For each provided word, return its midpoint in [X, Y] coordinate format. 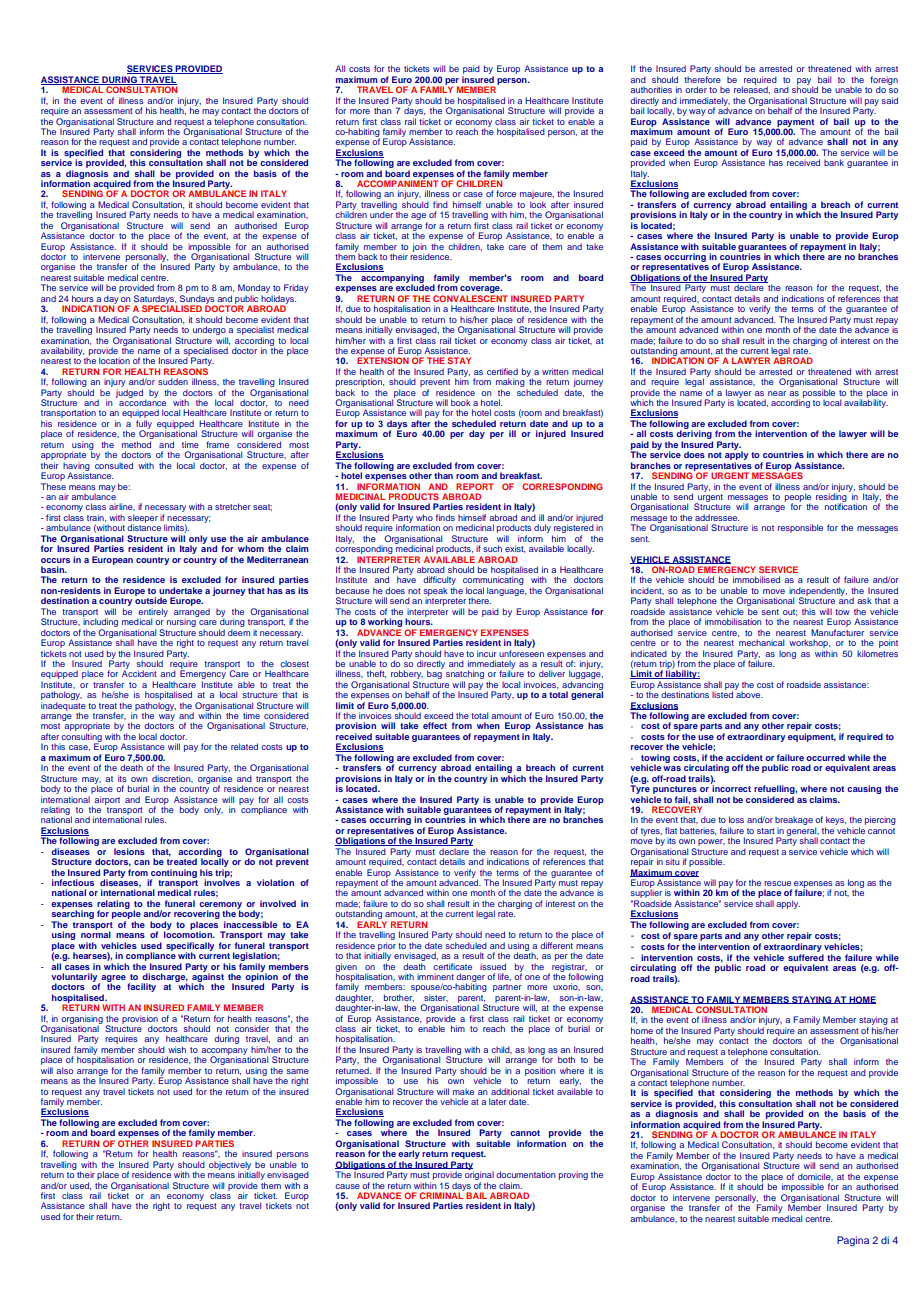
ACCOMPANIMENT [397, 182]
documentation [526, 1174]
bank [834, 162]
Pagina [853, 1241]
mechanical [761, 642]
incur [487, 653]
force [506, 193]
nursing [181, 621]
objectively [230, 1166]
